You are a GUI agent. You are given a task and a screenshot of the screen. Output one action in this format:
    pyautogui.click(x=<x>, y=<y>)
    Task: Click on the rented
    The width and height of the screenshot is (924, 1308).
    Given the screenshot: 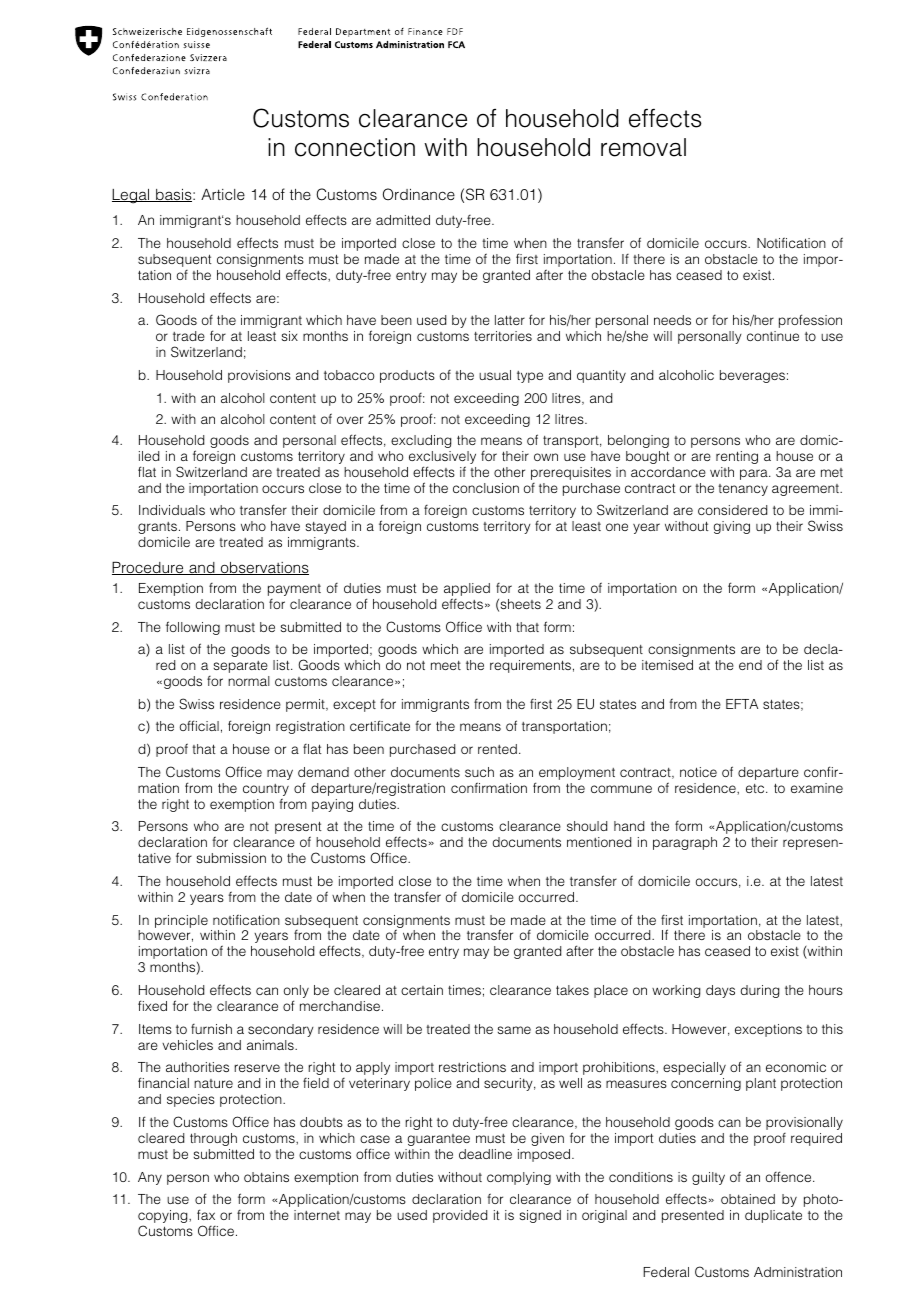 What is the action you would take?
    pyautogui.click(x=497, y=749)
